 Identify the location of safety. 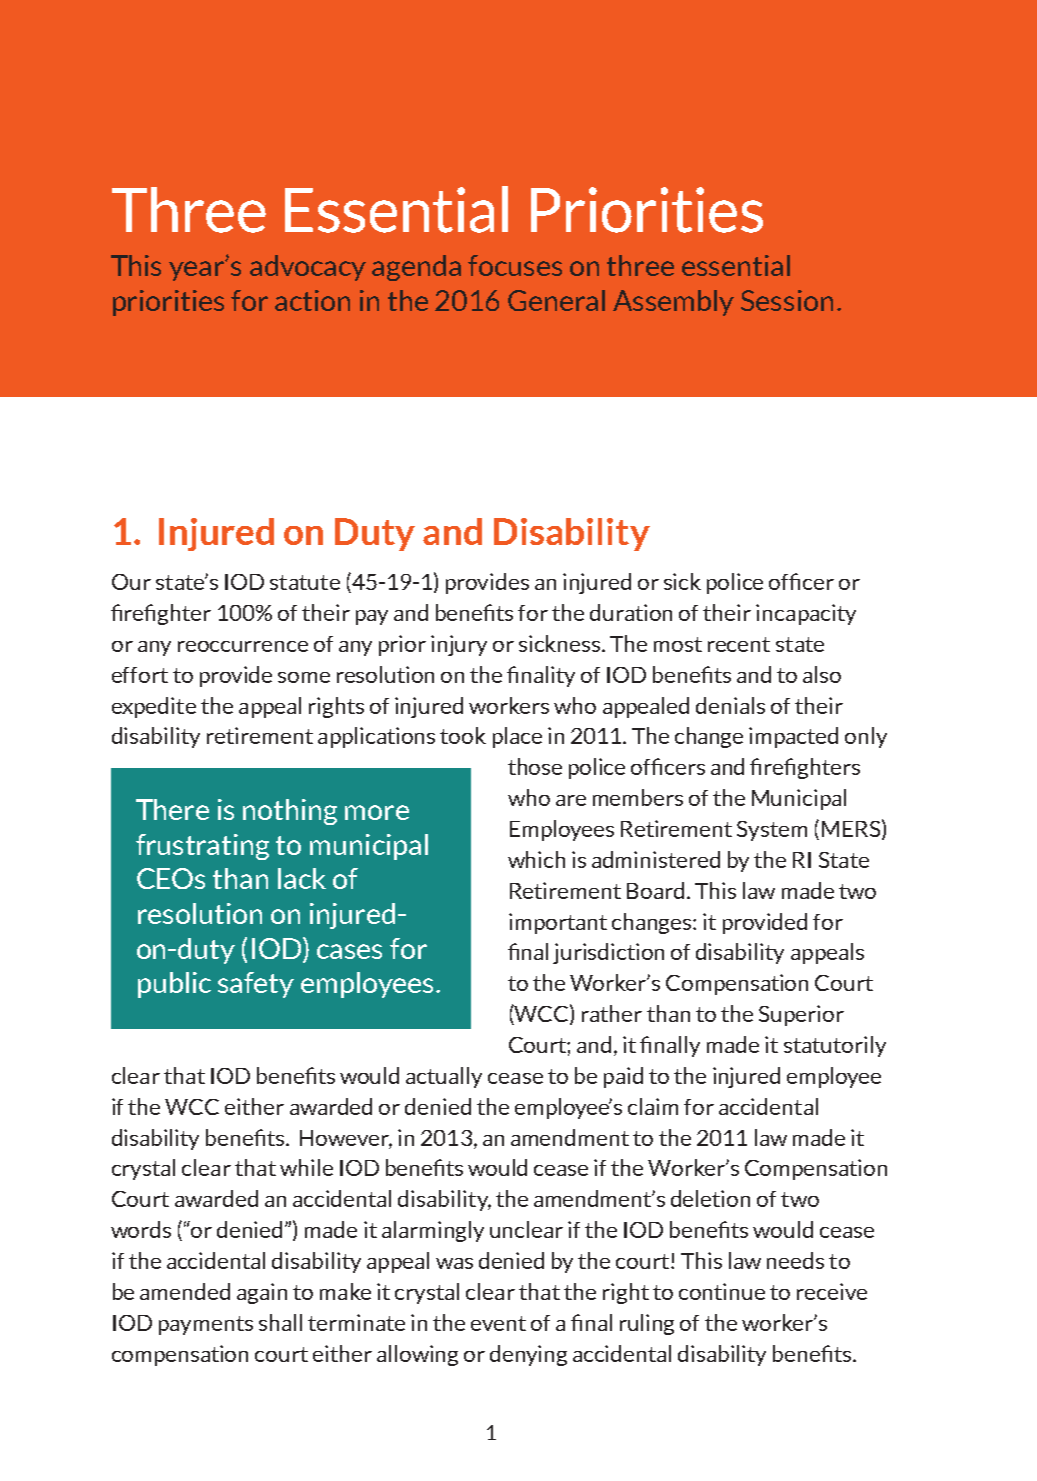
(256, 985).
